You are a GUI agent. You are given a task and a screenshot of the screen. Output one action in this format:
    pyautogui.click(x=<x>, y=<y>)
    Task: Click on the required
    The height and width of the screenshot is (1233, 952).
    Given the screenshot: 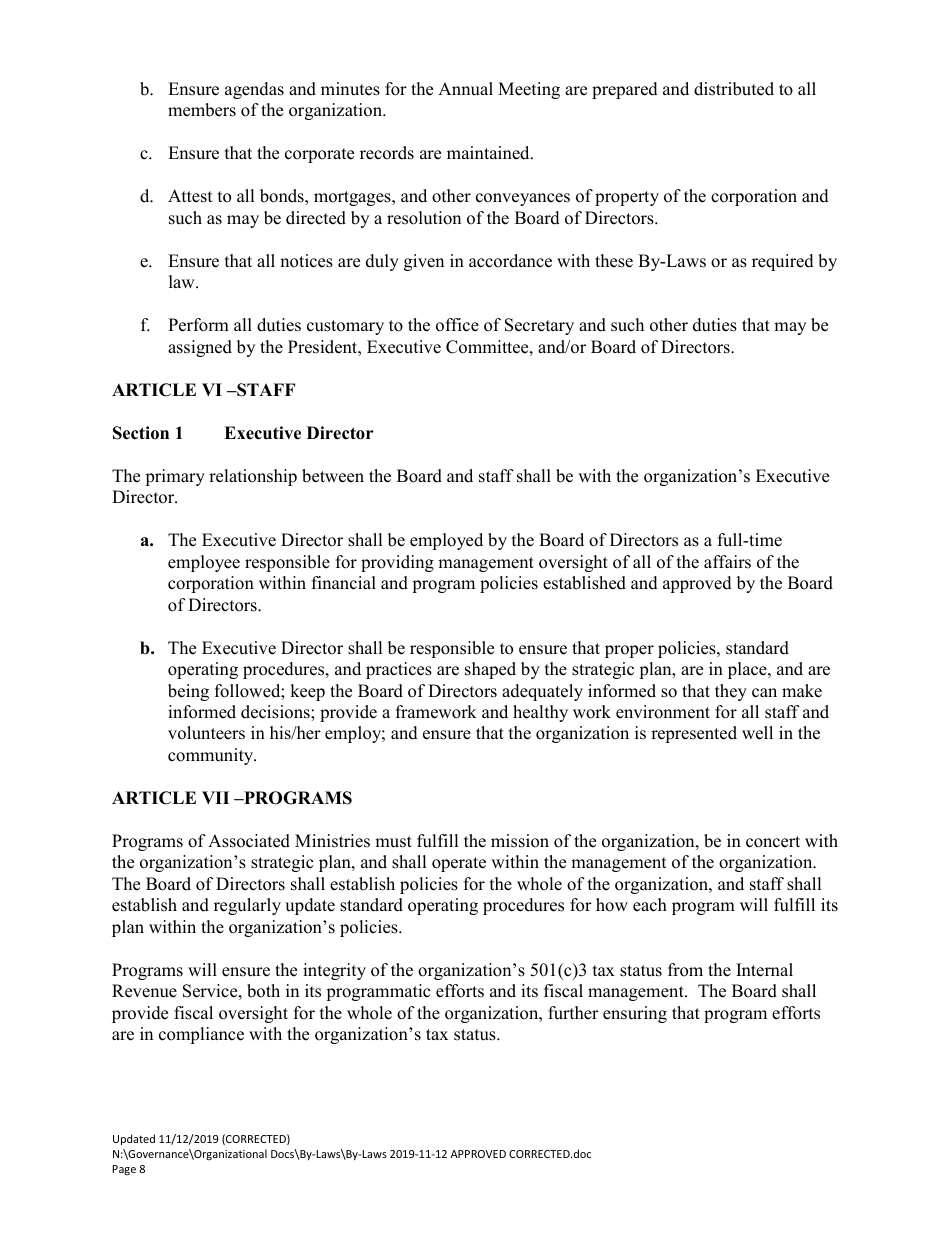 What is the action you would take?
    pyautogui.click(x=783, y=262)
